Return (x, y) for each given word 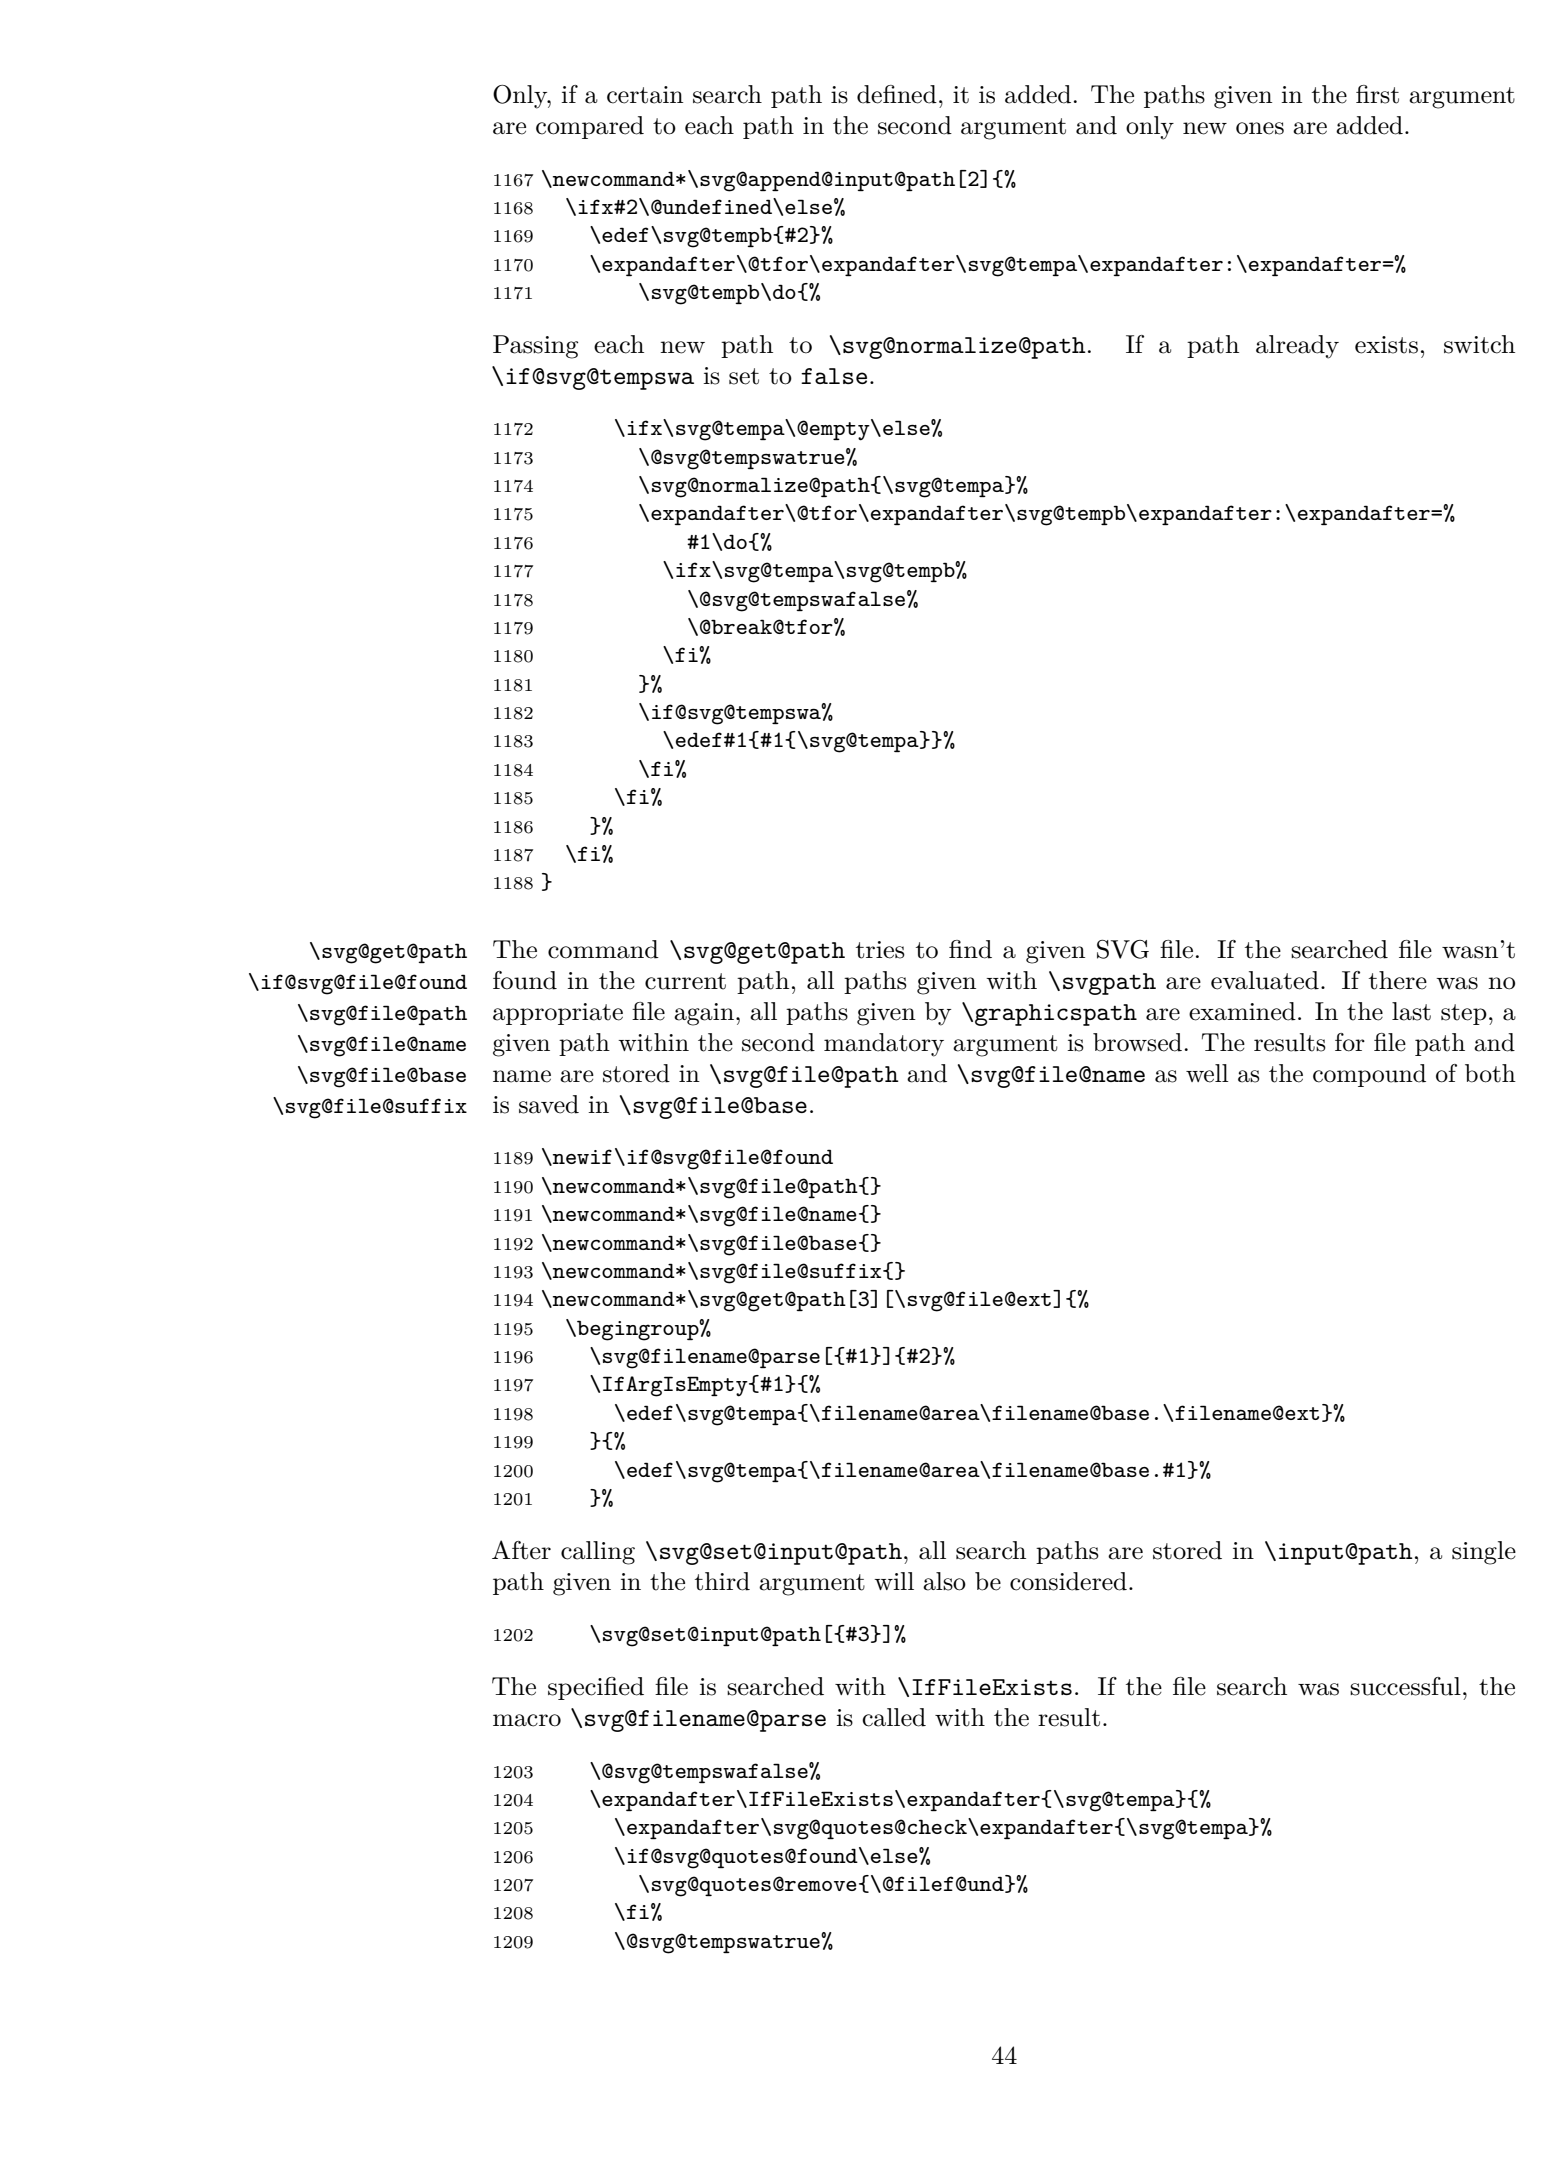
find (970, 949)
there (1398, 980)
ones (1260, 128)
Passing (535, 347)
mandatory (884, 1045)
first (1377, 94)
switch (1479, 344)
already (1297, 347)
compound (1369, 1075)
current (685, 981)
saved (549, 1104)
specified (596, 1688)
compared (590, 127)
